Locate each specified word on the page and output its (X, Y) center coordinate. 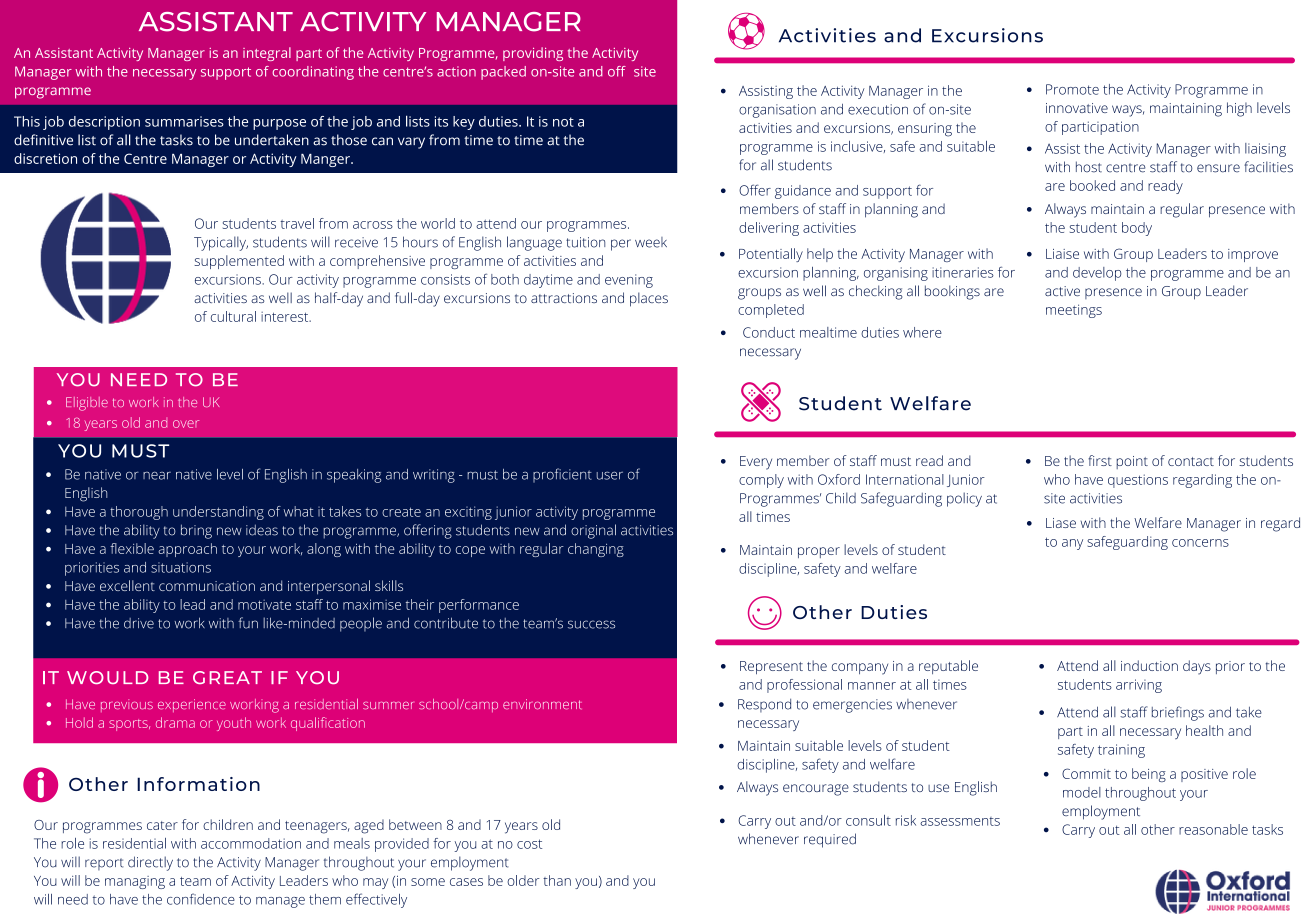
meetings (1074, 311)
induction (1149, 665)
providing (533, 54)
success (591, 624)
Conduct (769, 332)
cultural (233, 316)
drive (139, 623)
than (557, 880)
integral (267, 54)
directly (150, 863)
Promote (1072, 89)
